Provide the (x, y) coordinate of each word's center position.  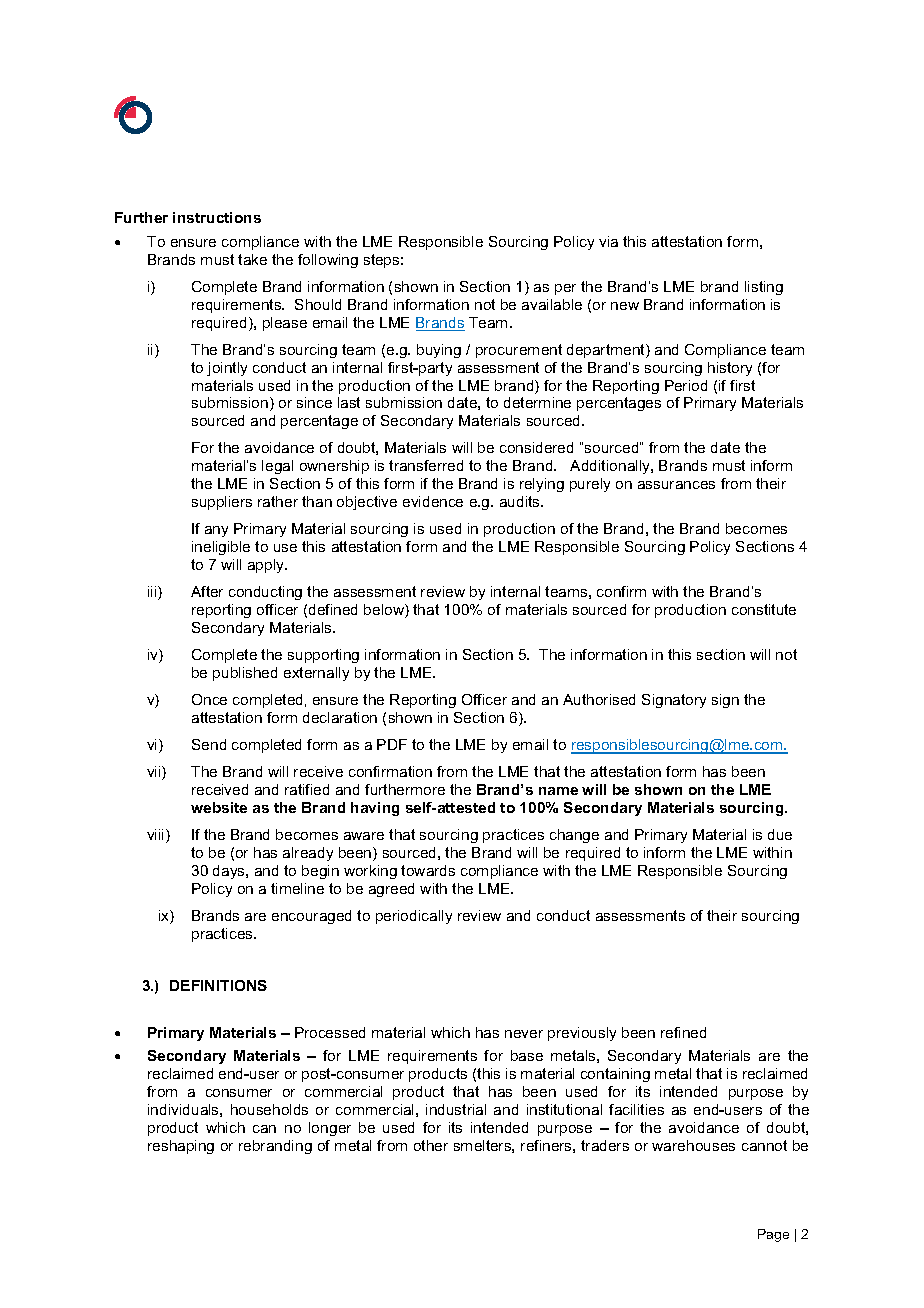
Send (209, 744)
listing (764, 288)
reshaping (181, 1147)
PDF (392, 744)
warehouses (693, 1145)
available (552, 304)
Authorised (599, 699)
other (431, 1145)
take (252, 259)
